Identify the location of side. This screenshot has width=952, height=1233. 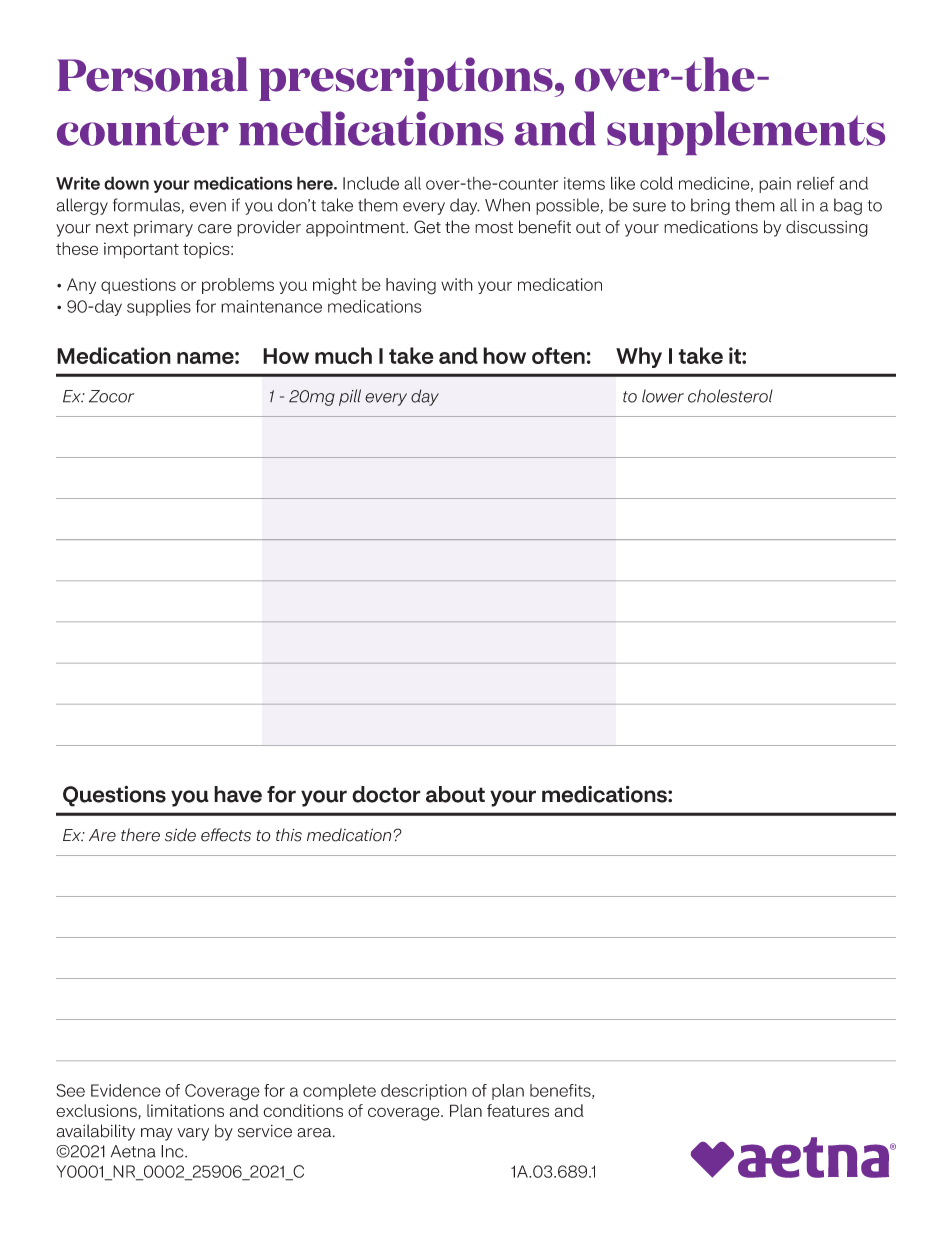
(180, 835).
